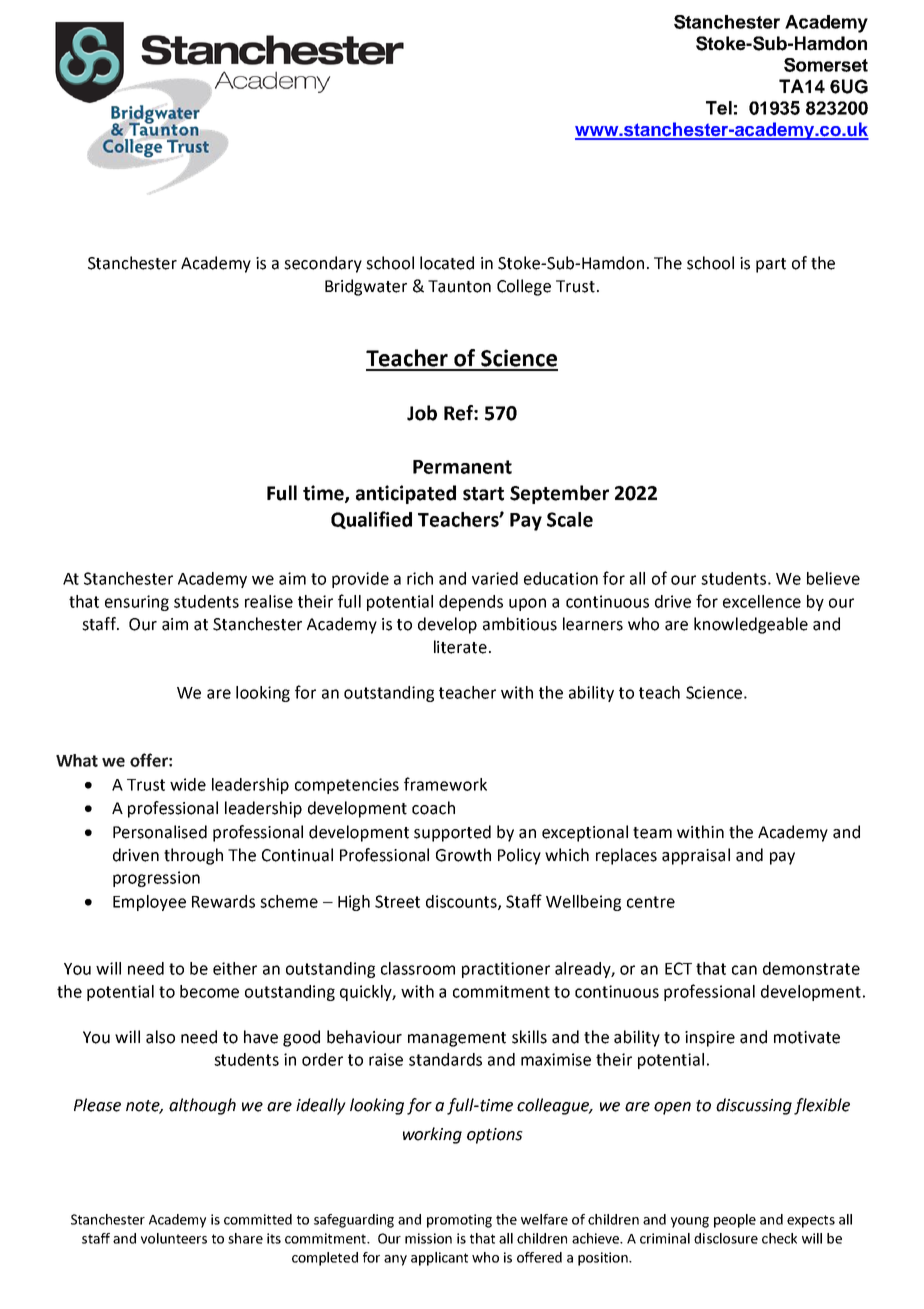 The width and height of the page is (924, 1309). I want to click on promoting, so click(459, 1221).
